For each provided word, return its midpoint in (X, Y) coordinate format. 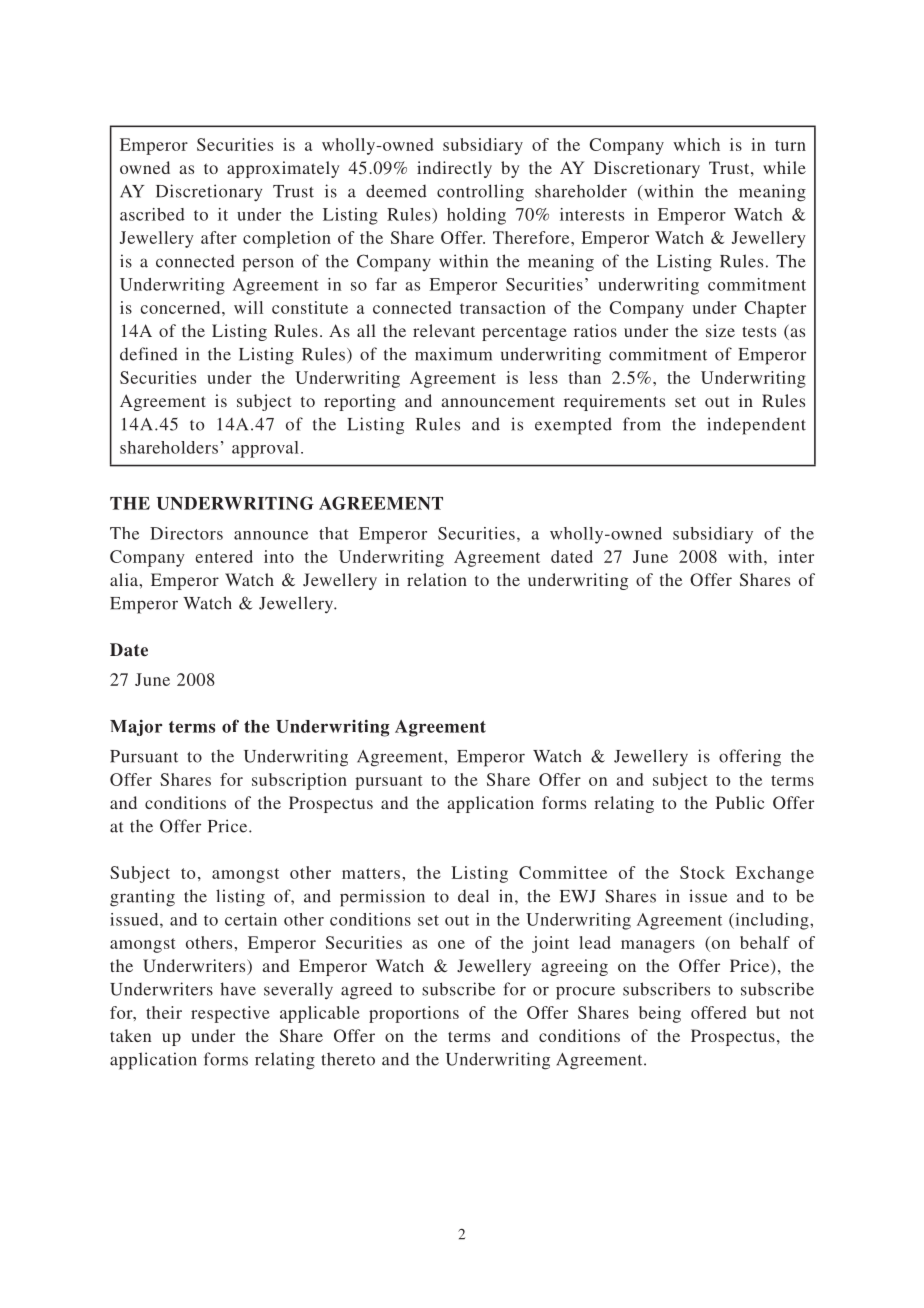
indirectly (454, 169)
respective (230, 1014)
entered (224, 556)
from (642, 424)
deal (473, 896)
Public (740, 802)
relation (437, 579)
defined (149, 354)
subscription (299, 781)
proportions (414, 1014)
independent (756, 426)
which (696, 144)
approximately (283, 169)
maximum (453, 354)
